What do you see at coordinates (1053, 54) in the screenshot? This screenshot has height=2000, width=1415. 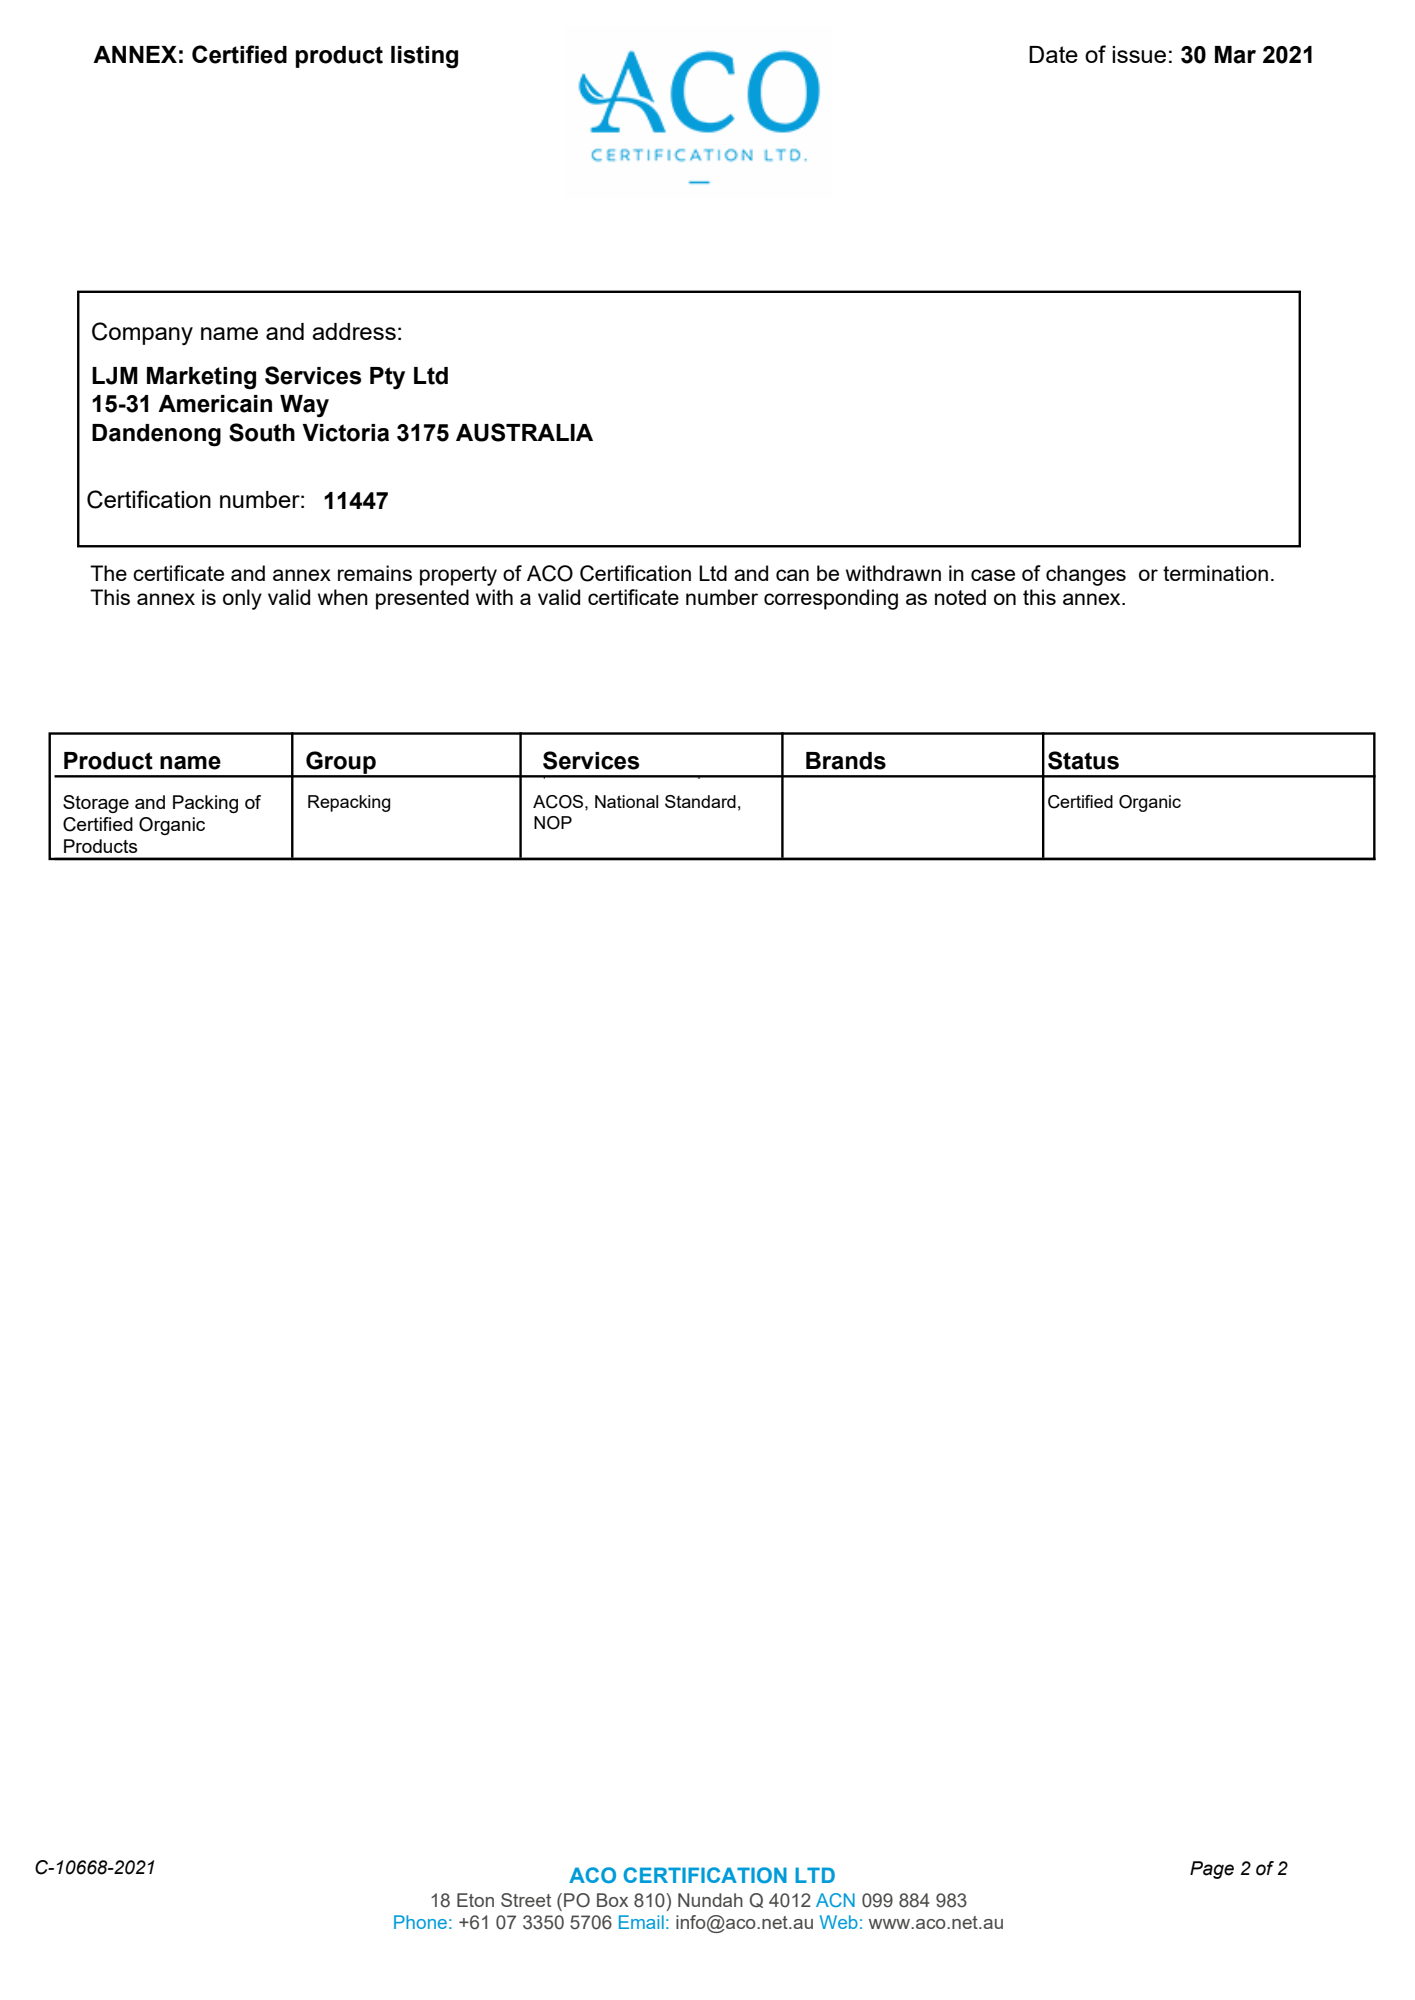 I see `Date` at bounding box center [1053, 54].
